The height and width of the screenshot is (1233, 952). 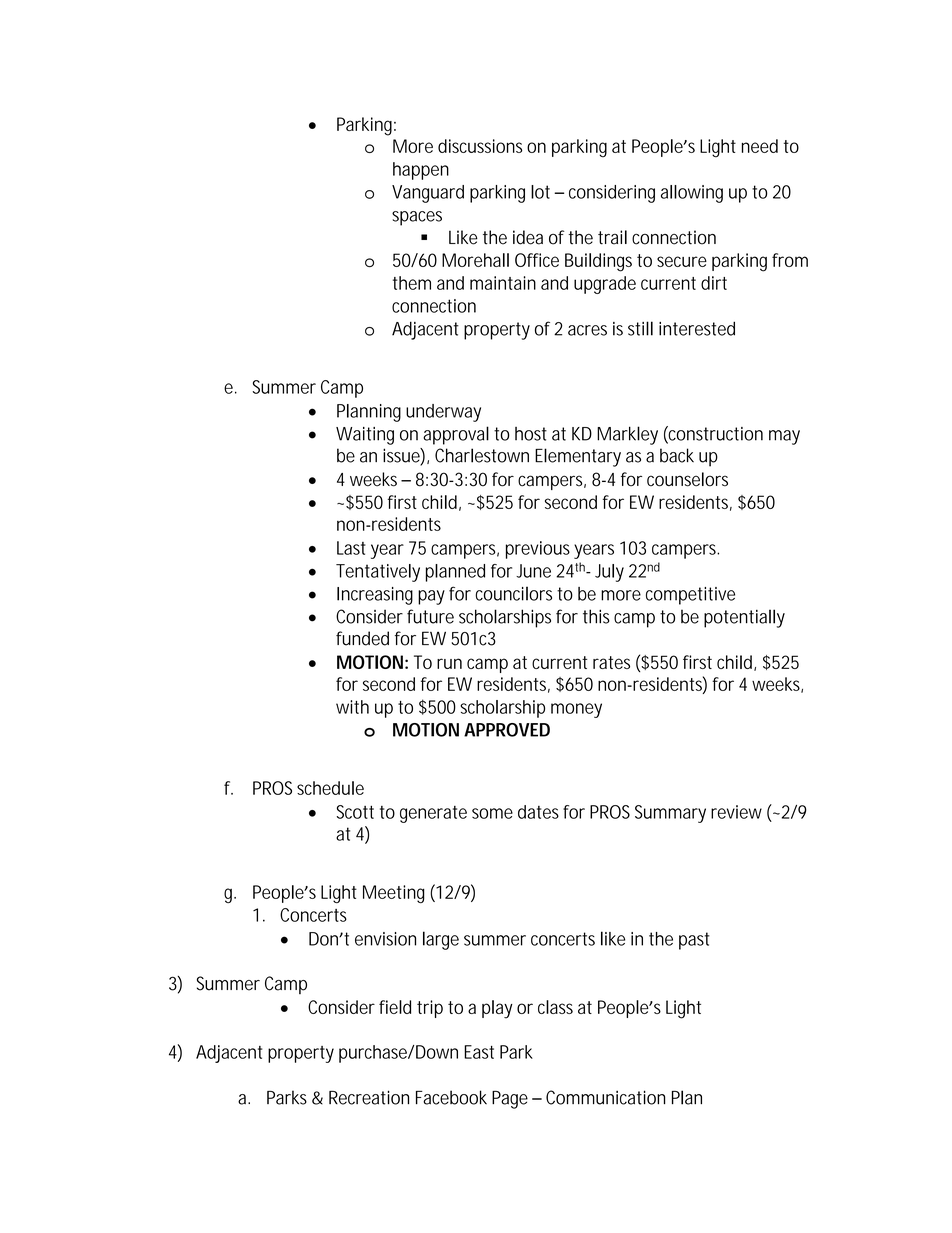 What do you see at coordinates (605, 1097) in the screenshot?
I see `Communication` at bounding box center [605, 1097].
